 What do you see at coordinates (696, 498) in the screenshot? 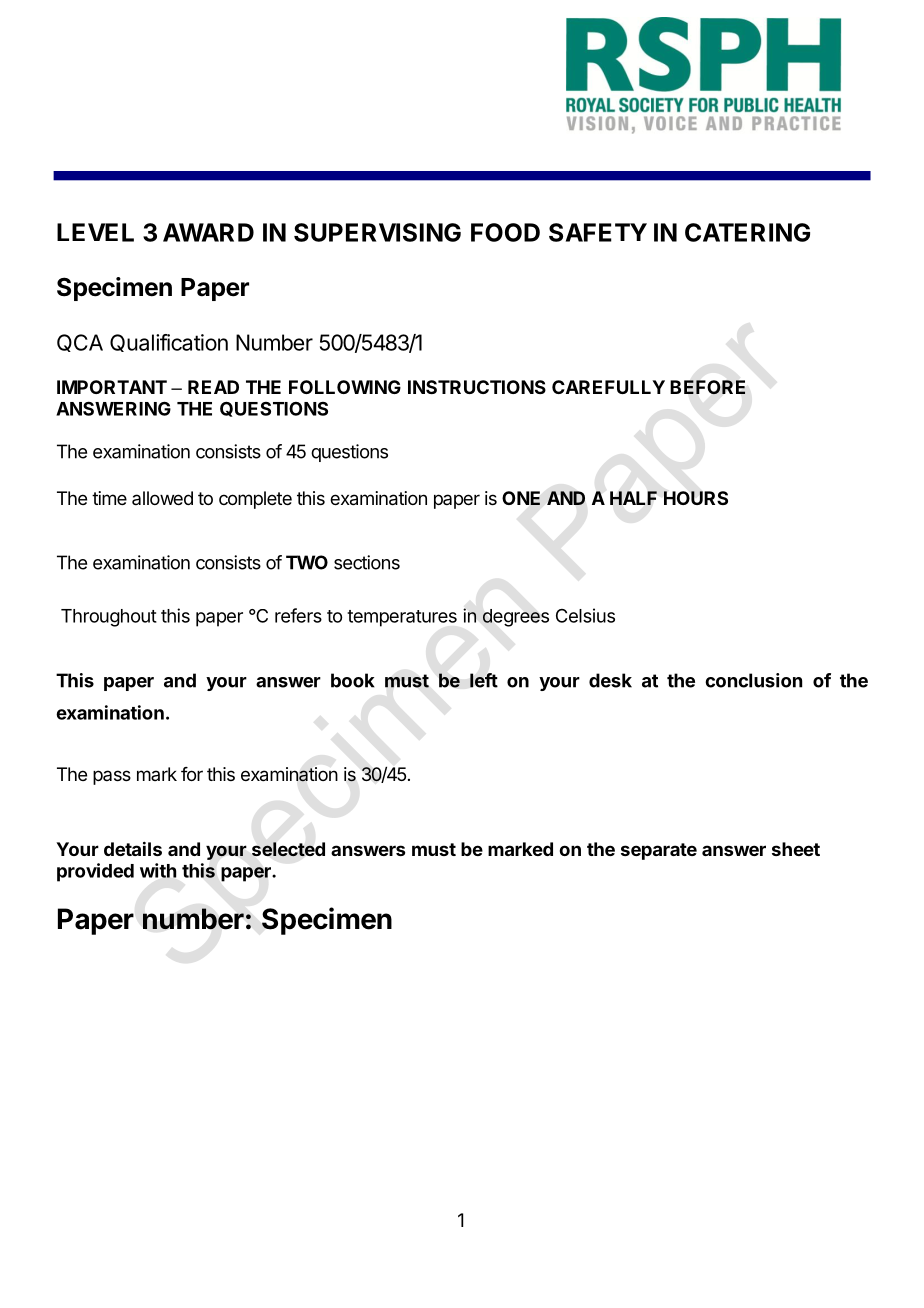
I see `HOURS` at bounding box center [696, 498].
